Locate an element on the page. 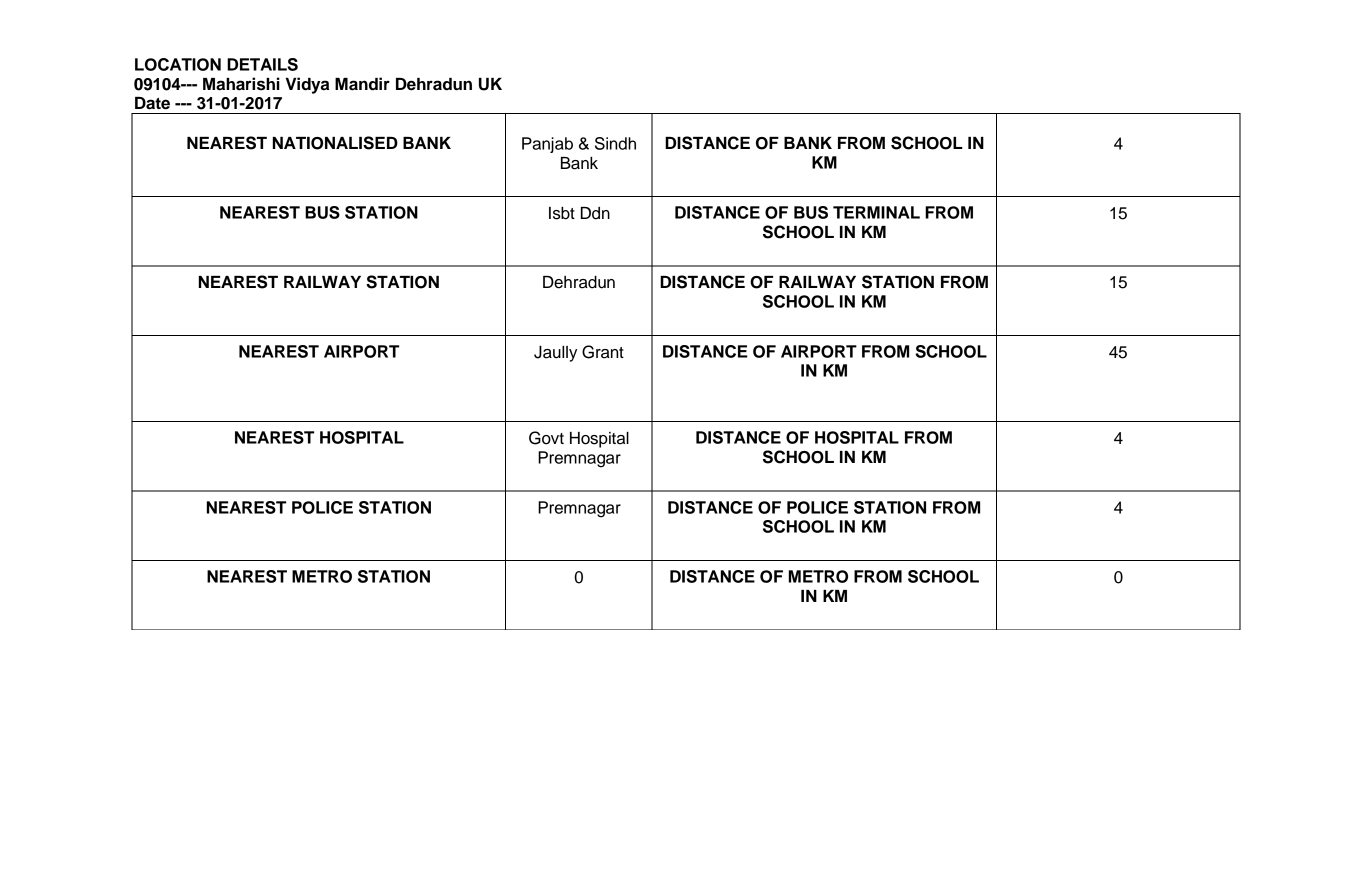 This document has width=1372, height=887. Sindh is located at coordinates (615, 143).
